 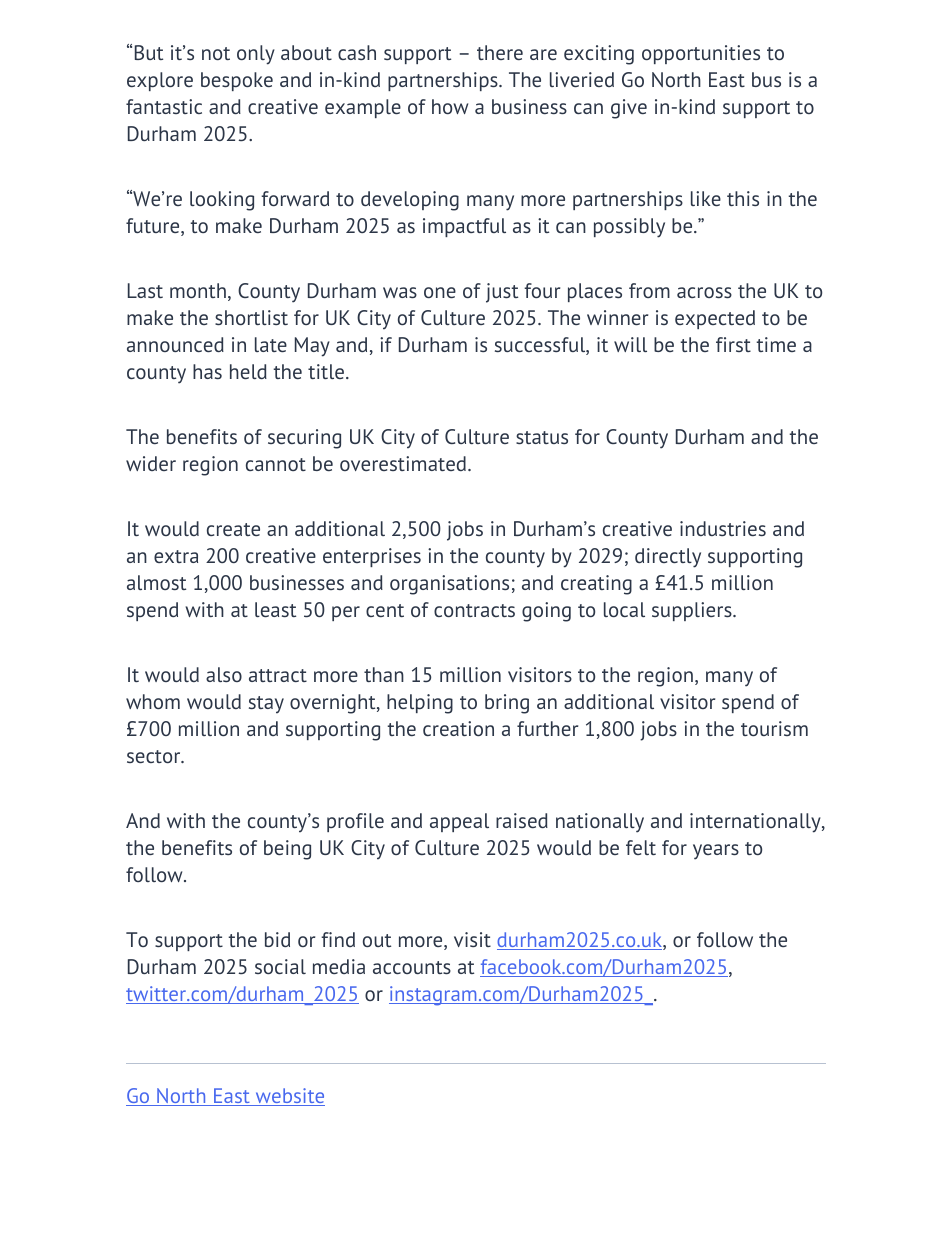 I want to click on bespoke, so click(x=237, y=81).
